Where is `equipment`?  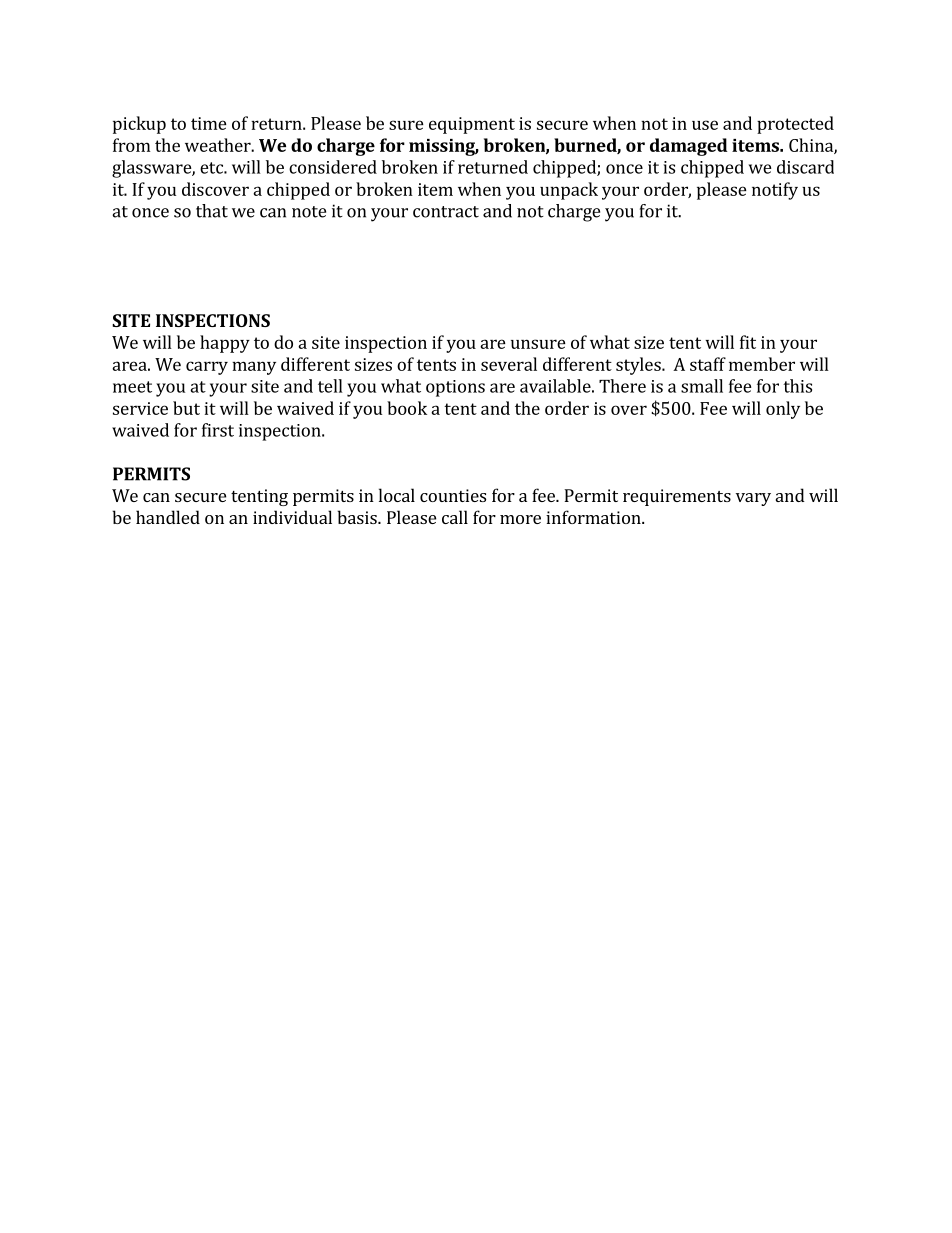 equipment is located at coordinates (472, 125).
